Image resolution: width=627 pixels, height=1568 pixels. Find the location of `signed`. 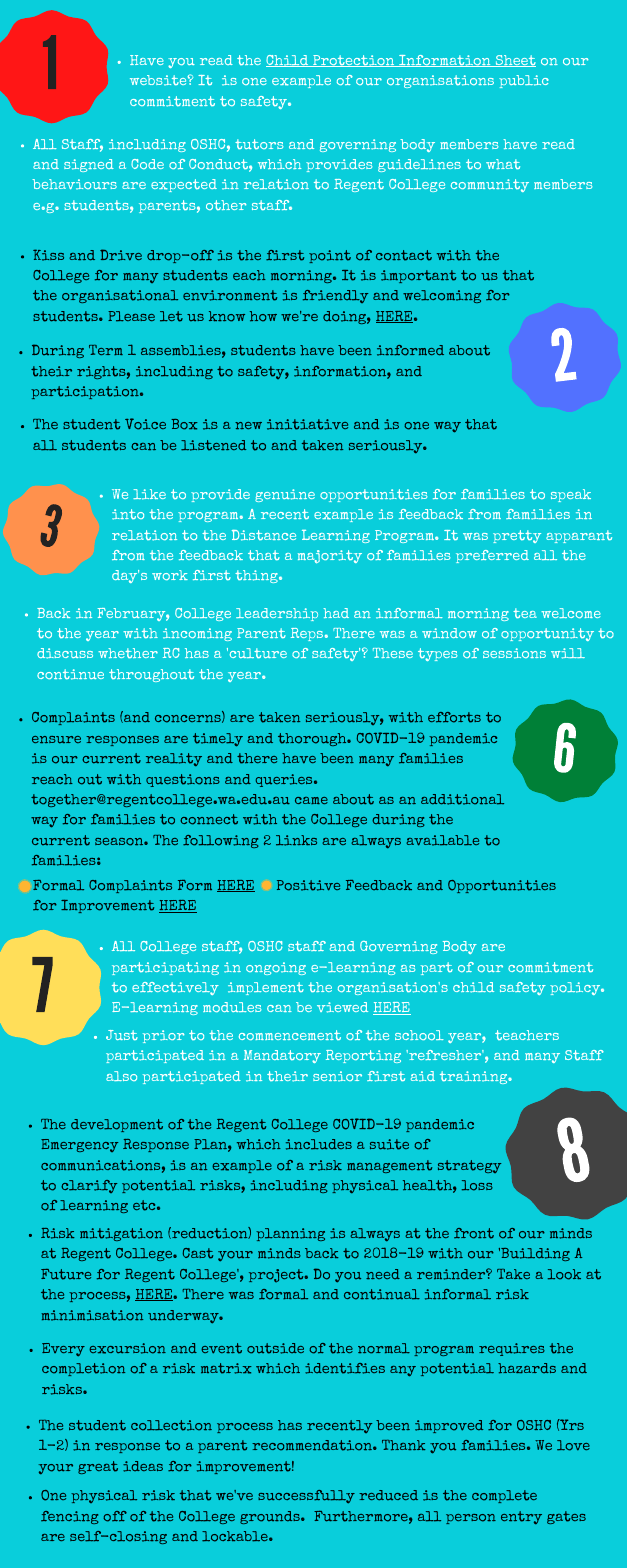

signed is located at coordinates (89, 165).
